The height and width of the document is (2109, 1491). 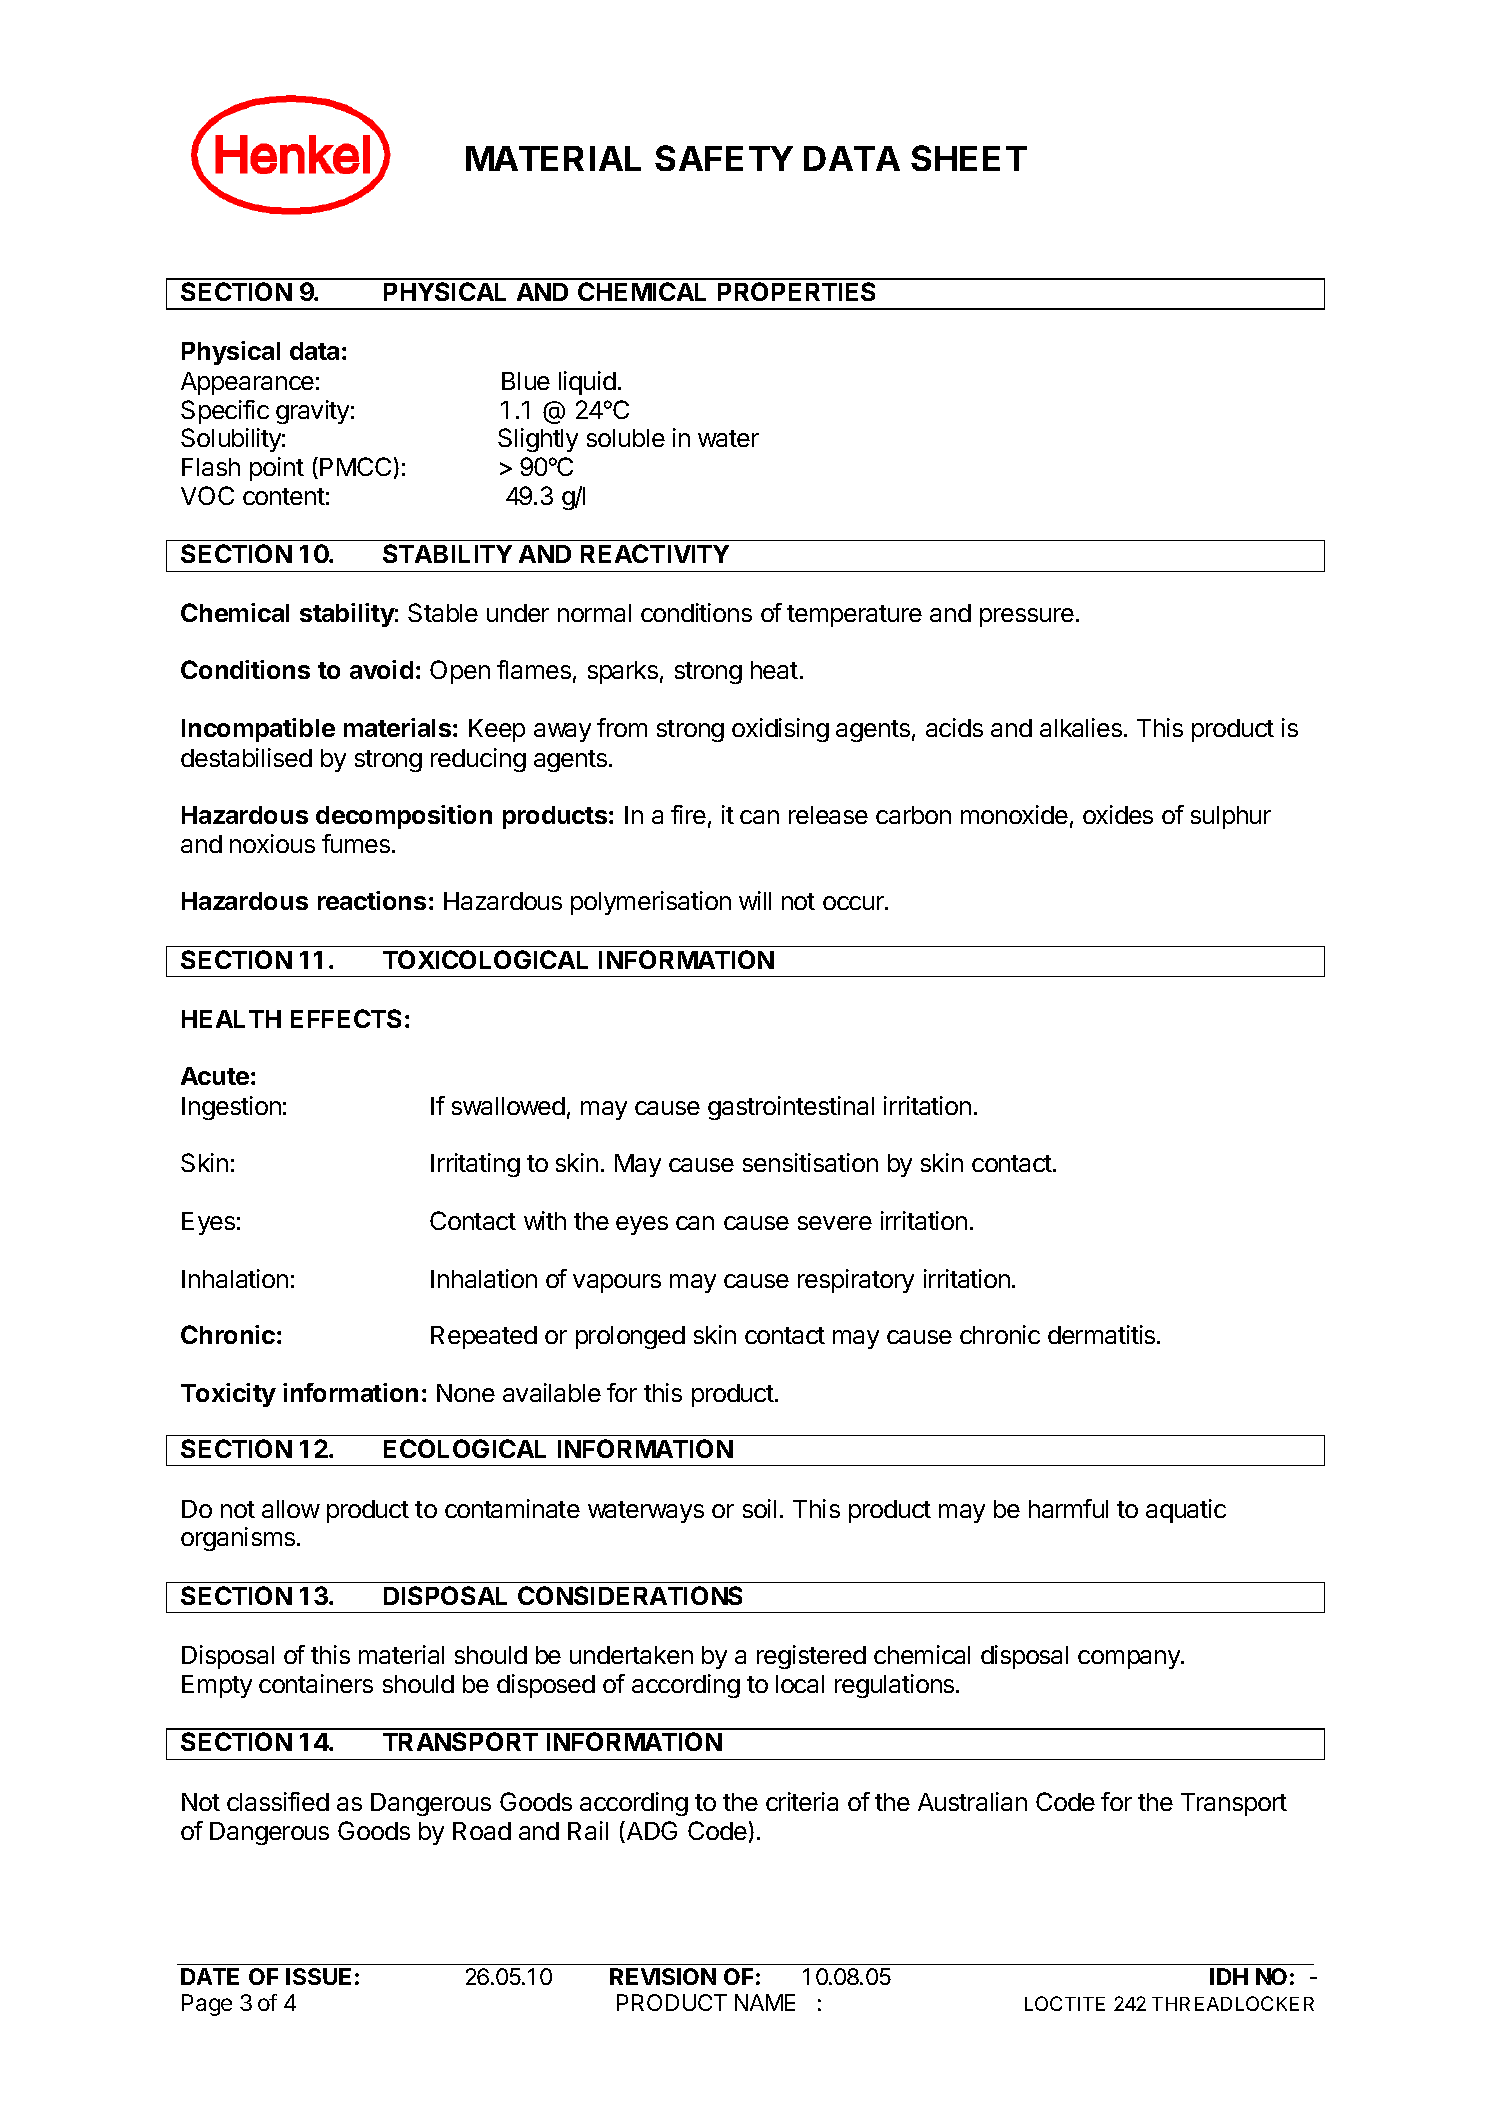 What do you see at coordinates (346, 1018) in the document?
I see `EFFECTS` at bounding box center [346, 1018].
